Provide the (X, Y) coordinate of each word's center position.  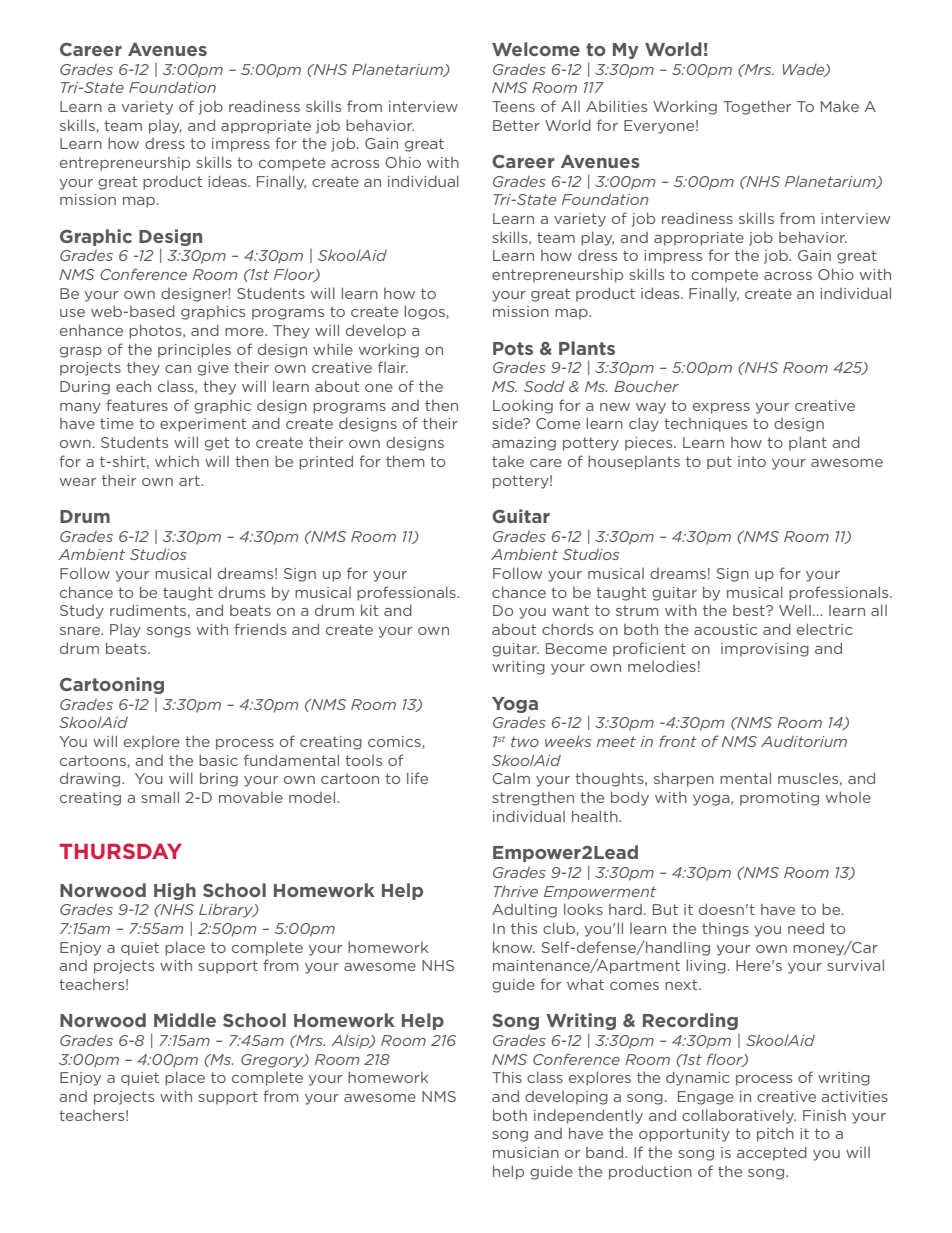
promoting (779, 799)
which (177, 461)
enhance (91, 330)
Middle (185, 1020)
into (752, 461)
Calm (511, 778)
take (508, 461)
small (160, 797)
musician (526, 1152)
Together (757, 107)
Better (516, 125)
